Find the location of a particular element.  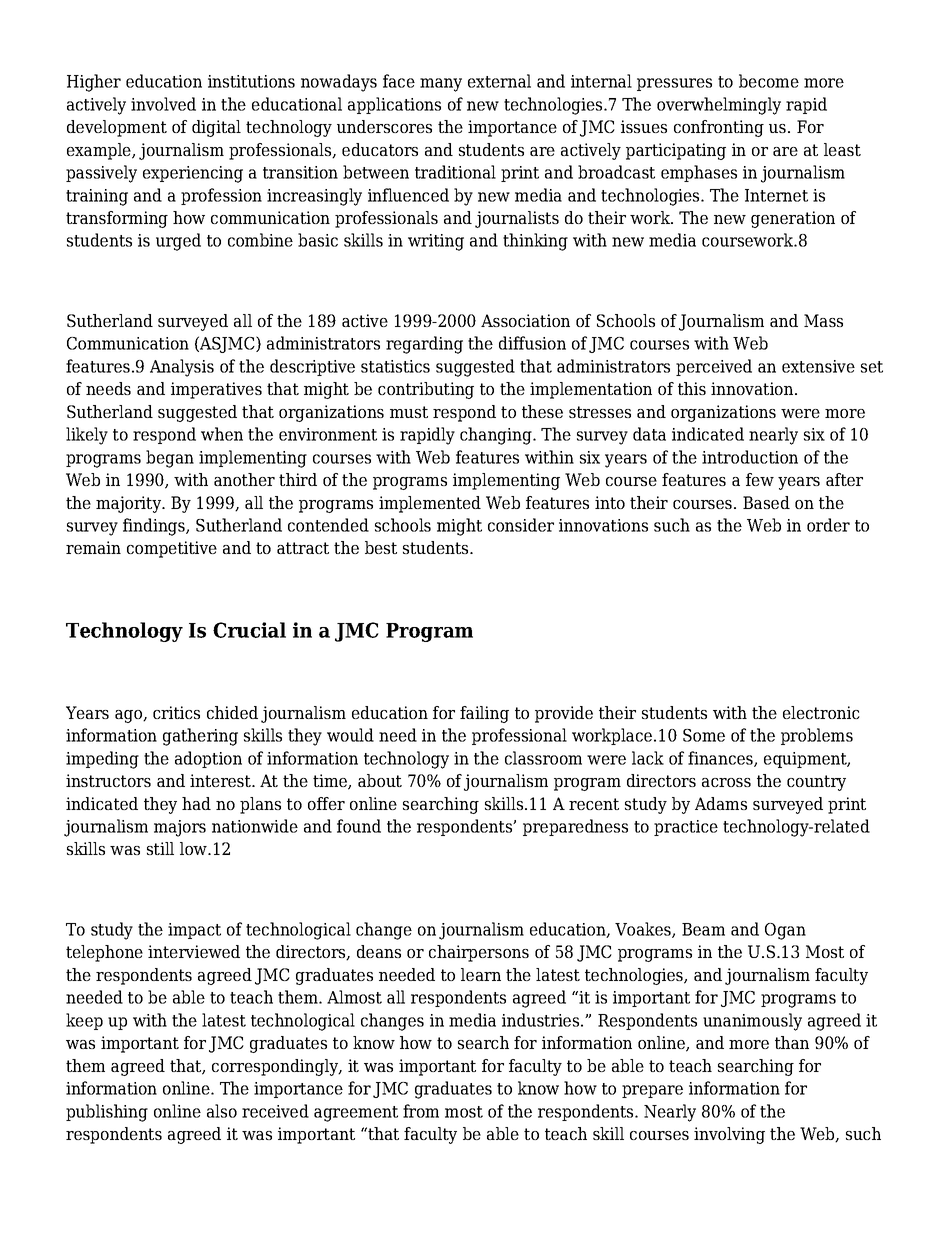

Crucial is located at coordinates (249, 630).
